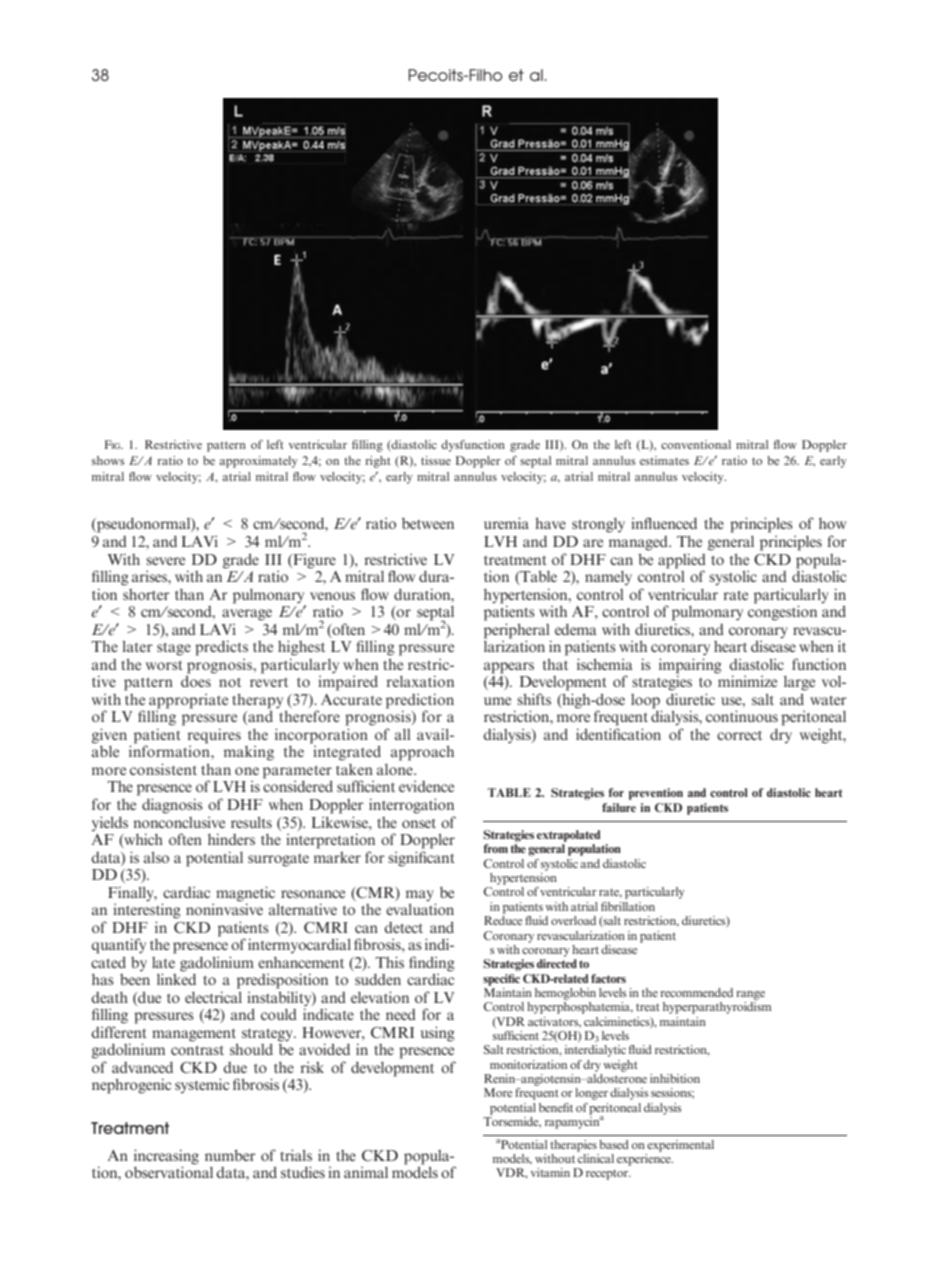  Describe the element at coordinates (619, 807) in the screenshot. I see `failure` at that location.
